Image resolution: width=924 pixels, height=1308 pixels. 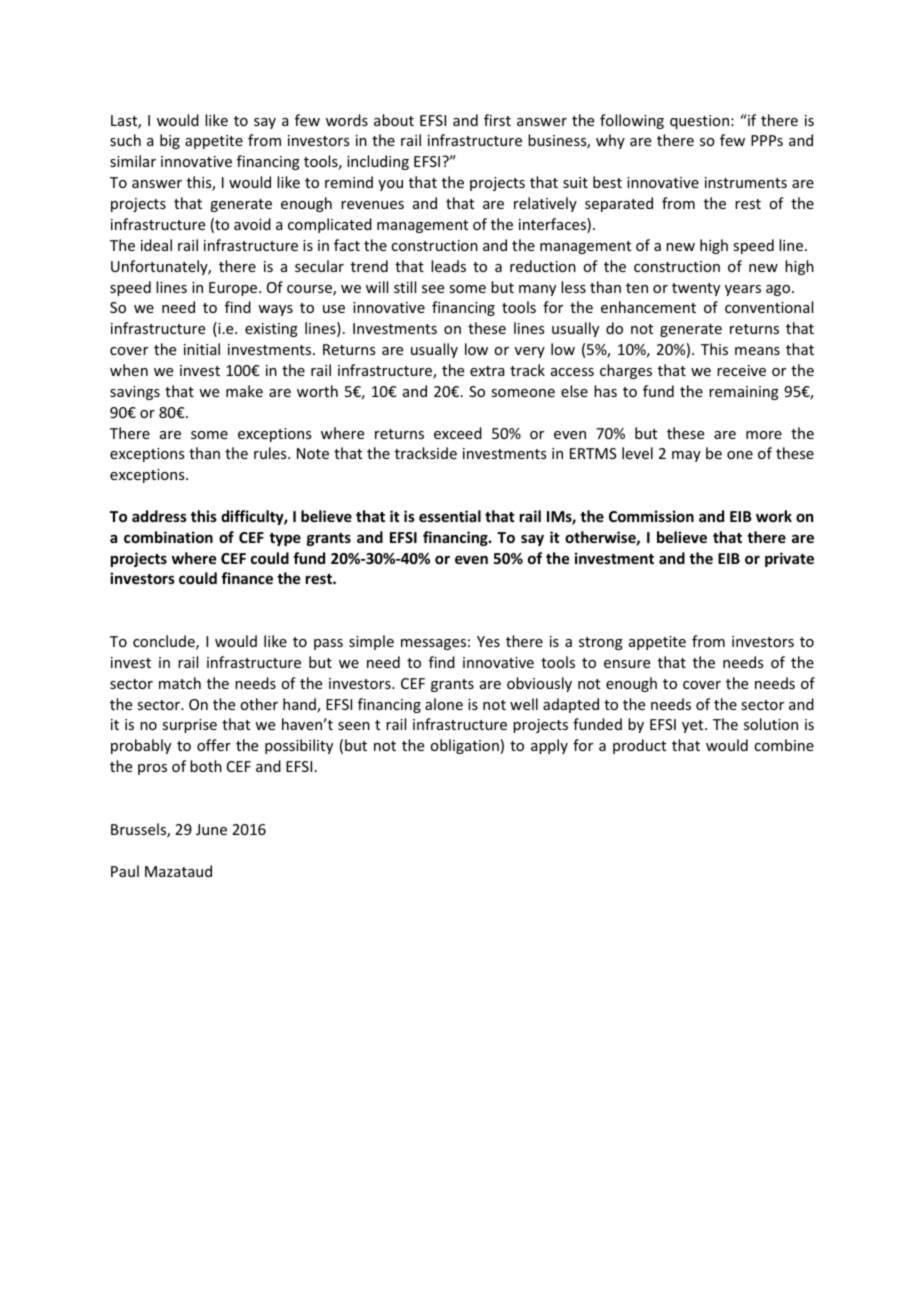 What do you see at coordinates (444, 704) in the screenshot?
I see `alone` at bounding box center [444, 704].
